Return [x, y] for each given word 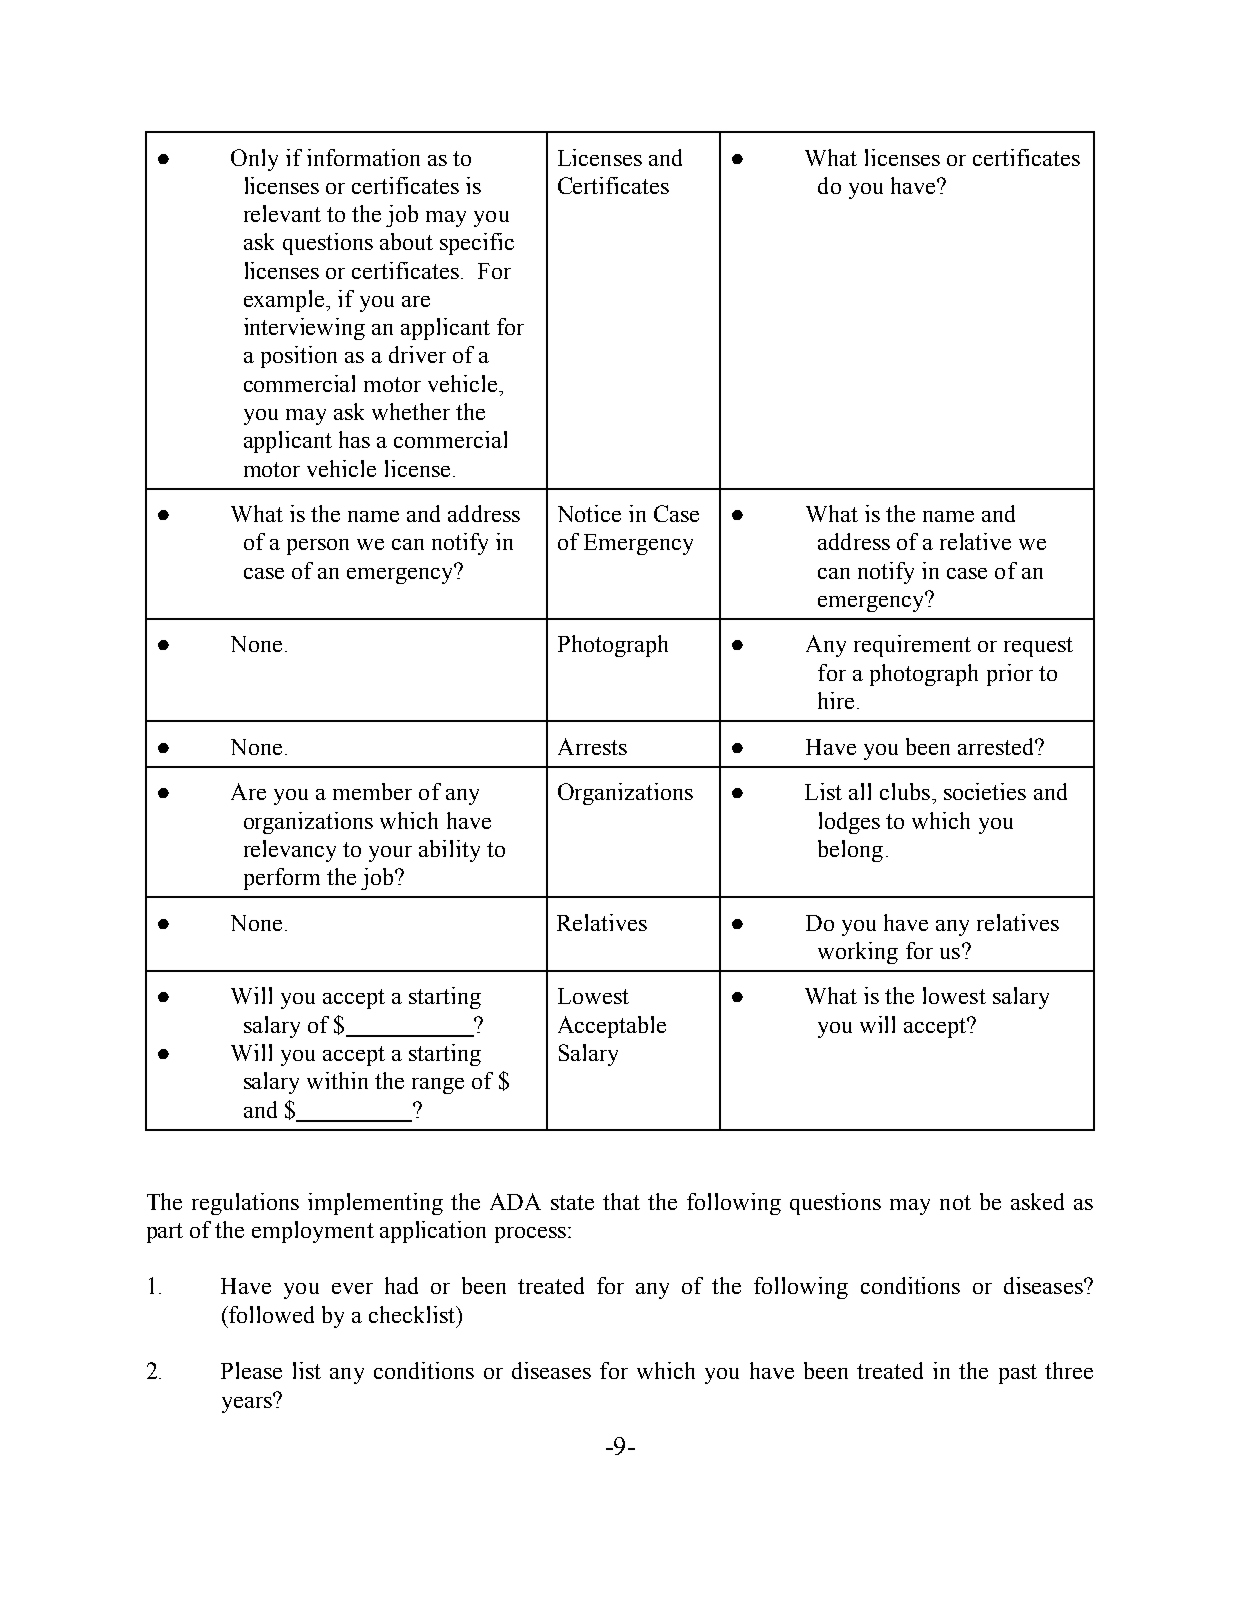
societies [985, 791]
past [1018, 1374]
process [530, 1235]
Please [251, 1370]
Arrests [592, 746]
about [406, 241]
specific [477, 244]
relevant [282, 213]
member [372, 791]
